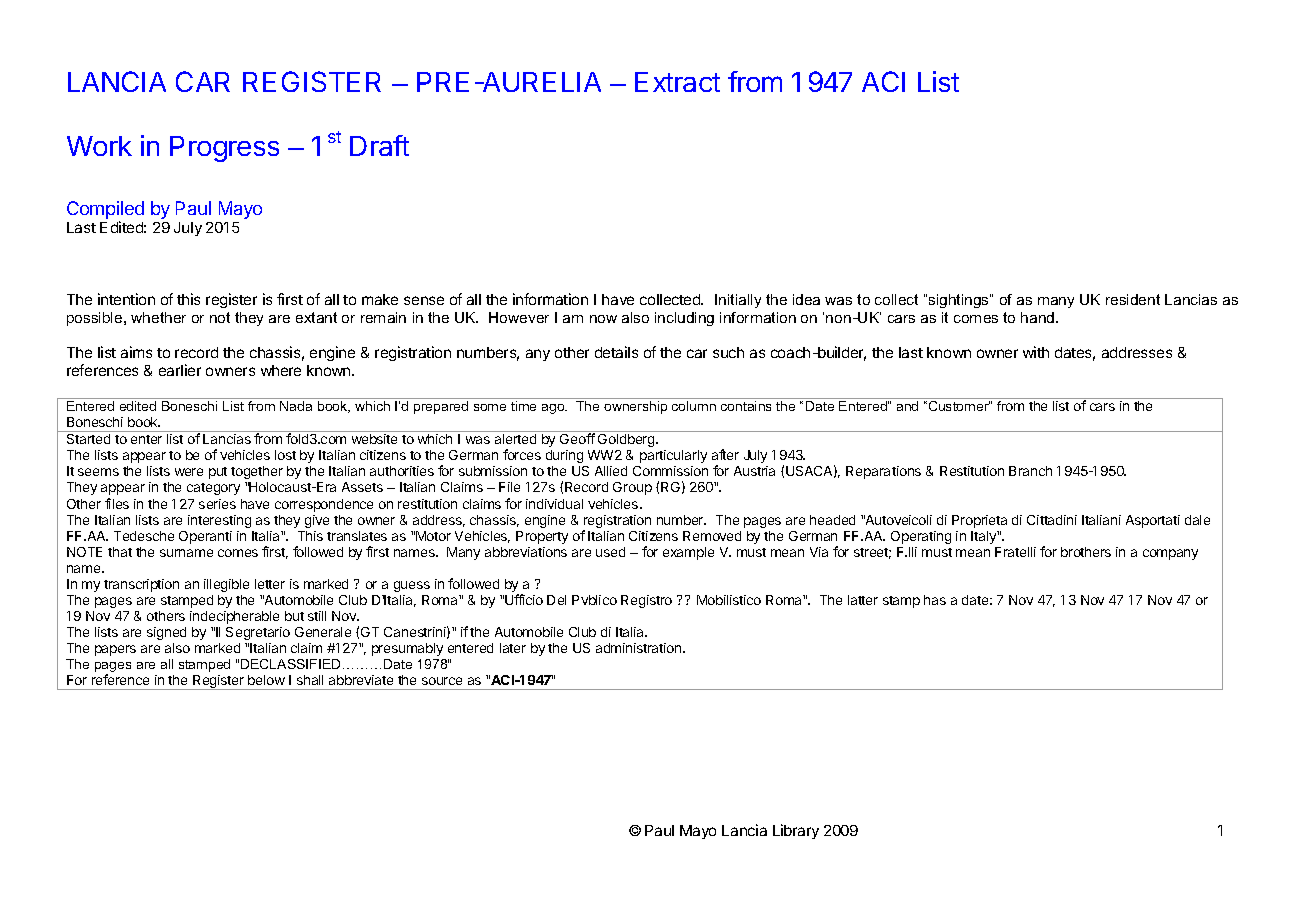 The width and height of the image is (1308, 924). I want to click on whether, so click(158, 317).
